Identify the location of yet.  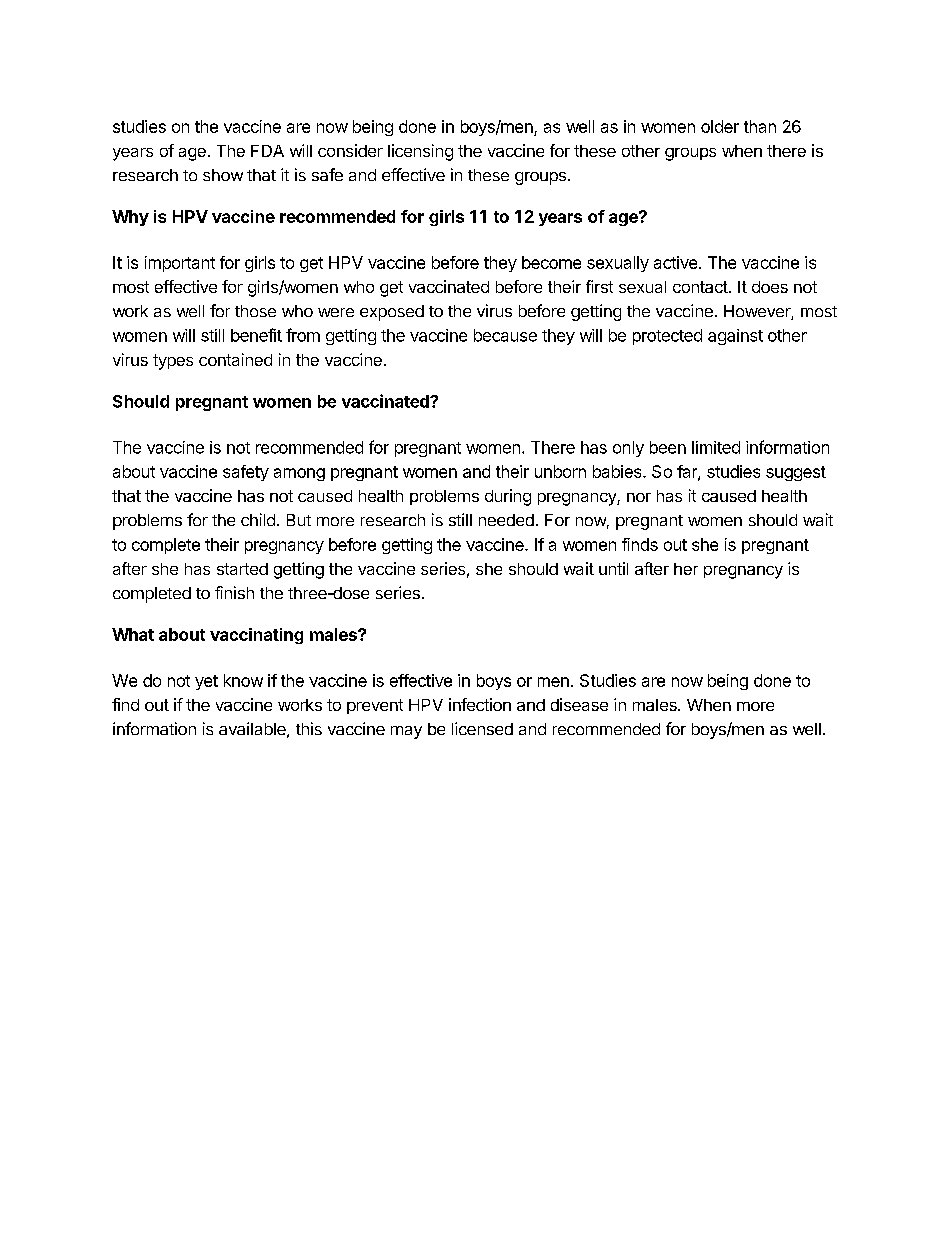
(206, 682).
